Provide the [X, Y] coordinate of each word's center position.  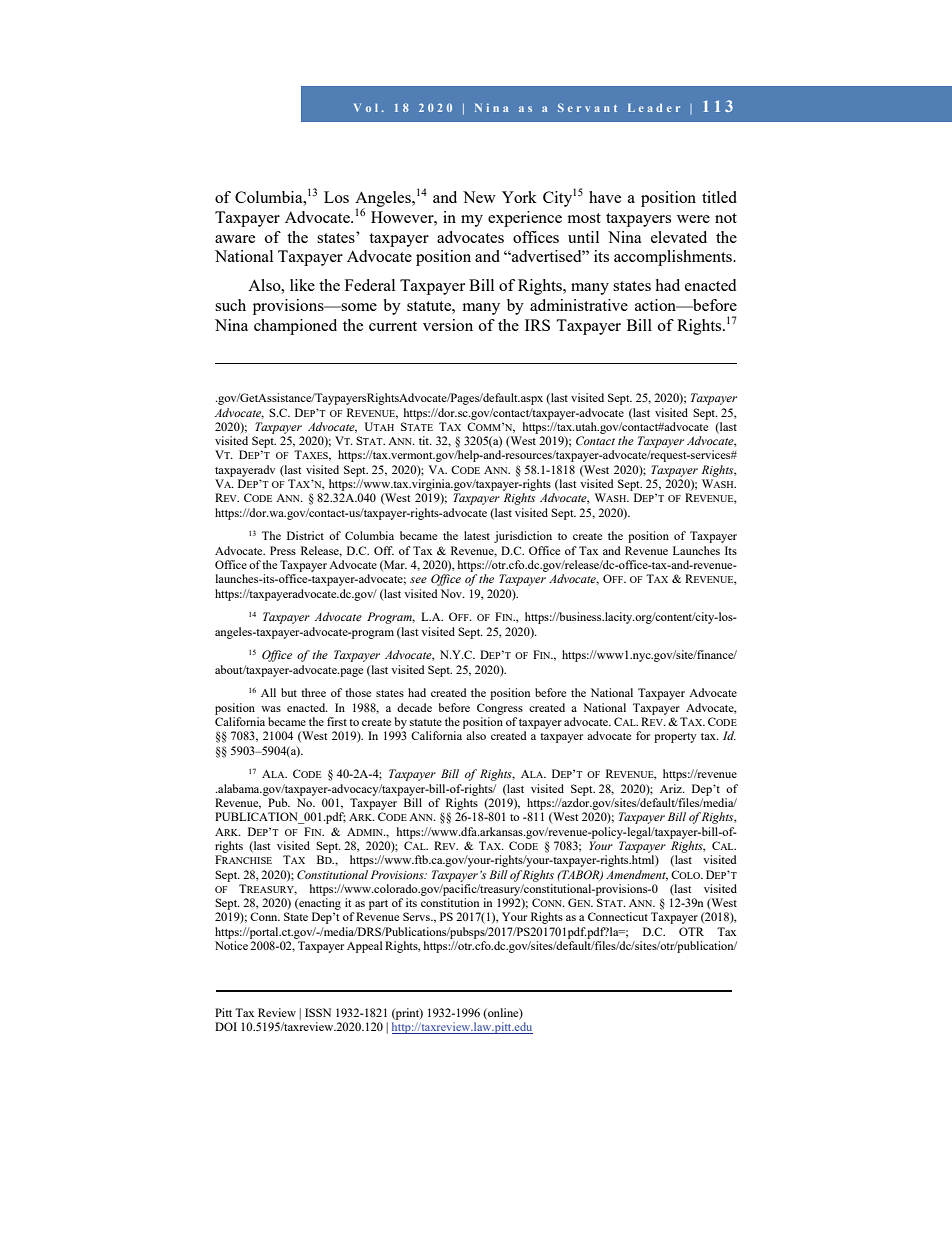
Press [283, 550]
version [448, 325]
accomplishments [674, 258]
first [337, 721]
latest [477, 535]
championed [295, 327]
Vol [366, 108]
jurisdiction [523, 537]
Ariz [672, 788]
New [479, 197]
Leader [654, 108]
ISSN [318, 1012]
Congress [500, 709]
